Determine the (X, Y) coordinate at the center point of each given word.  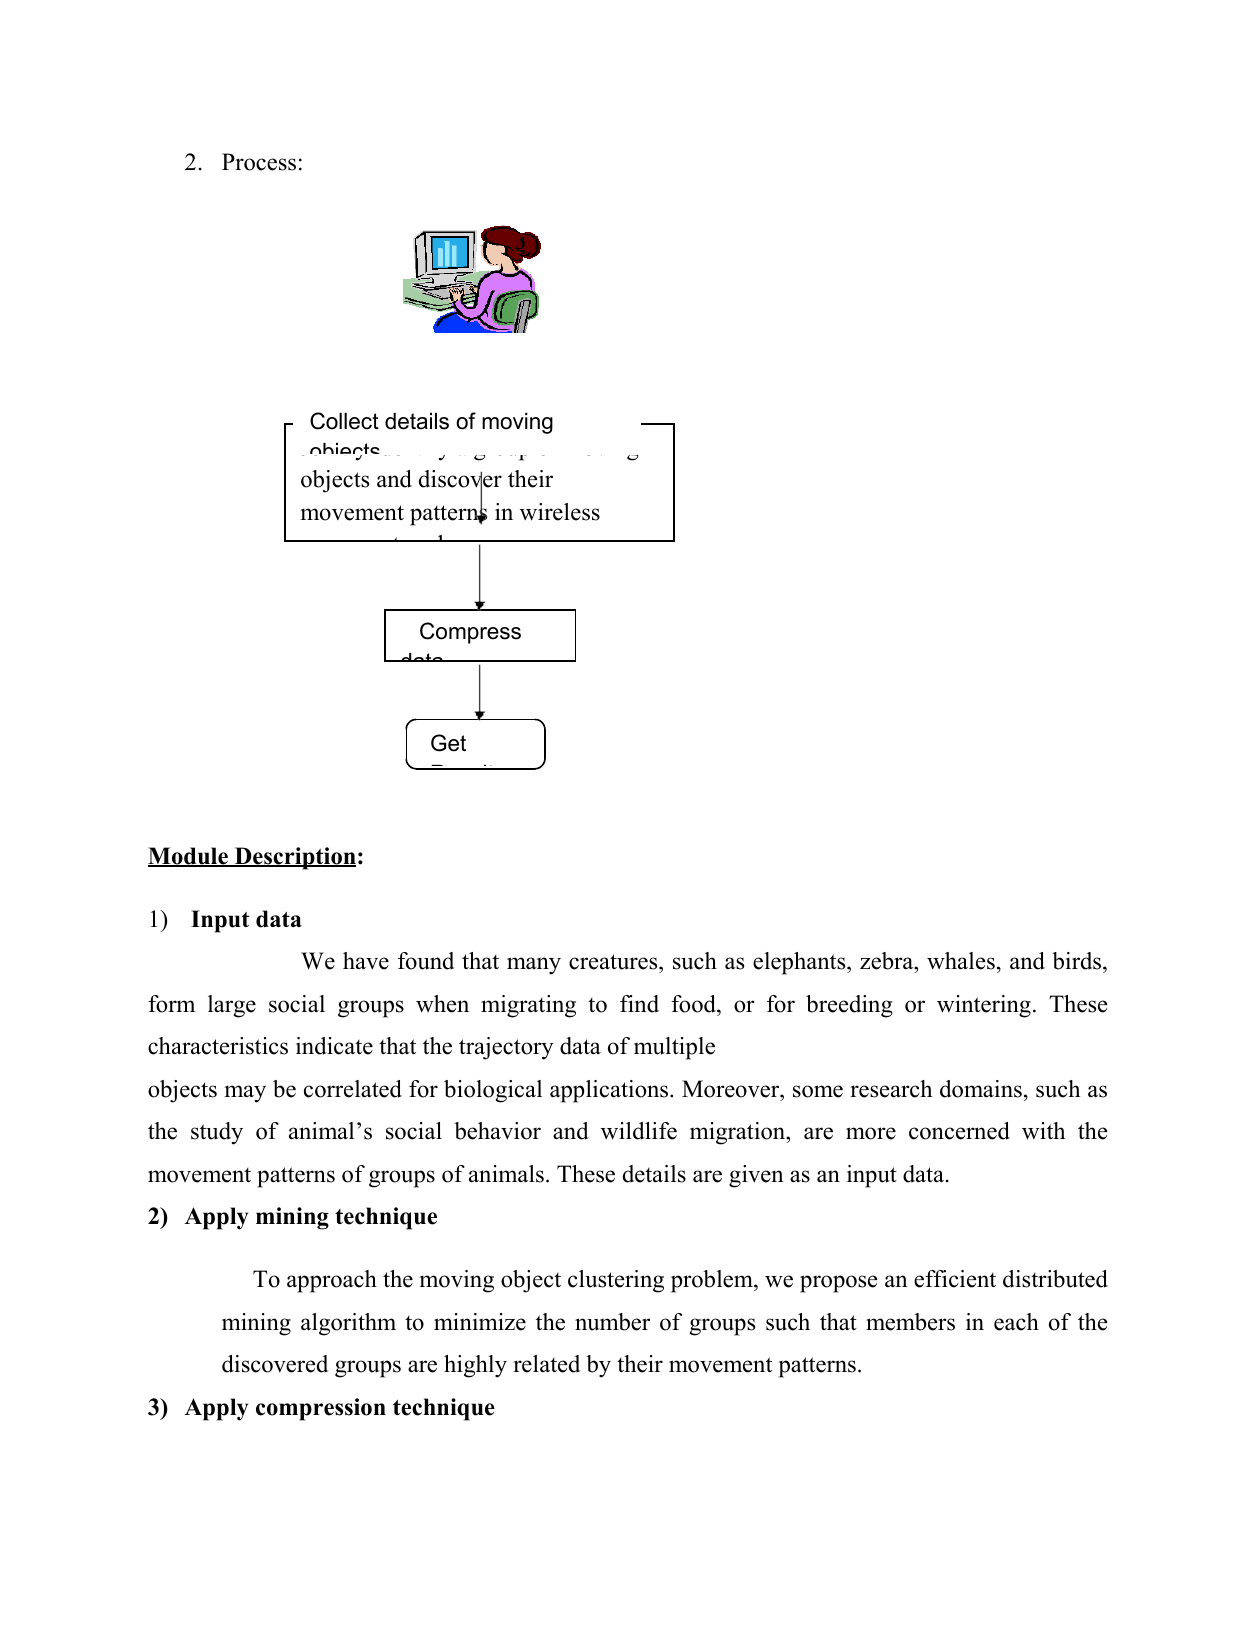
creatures (614, 962)
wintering (984, 1006)
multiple (674, 1048)
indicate (334, 1046)
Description (294, 858)
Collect (344, 421)
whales (961, 961)
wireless (560, 512)
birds (1078, 961)
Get (448, 743)
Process (259, 162)
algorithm (348, 1324)
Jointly (335, 452)
